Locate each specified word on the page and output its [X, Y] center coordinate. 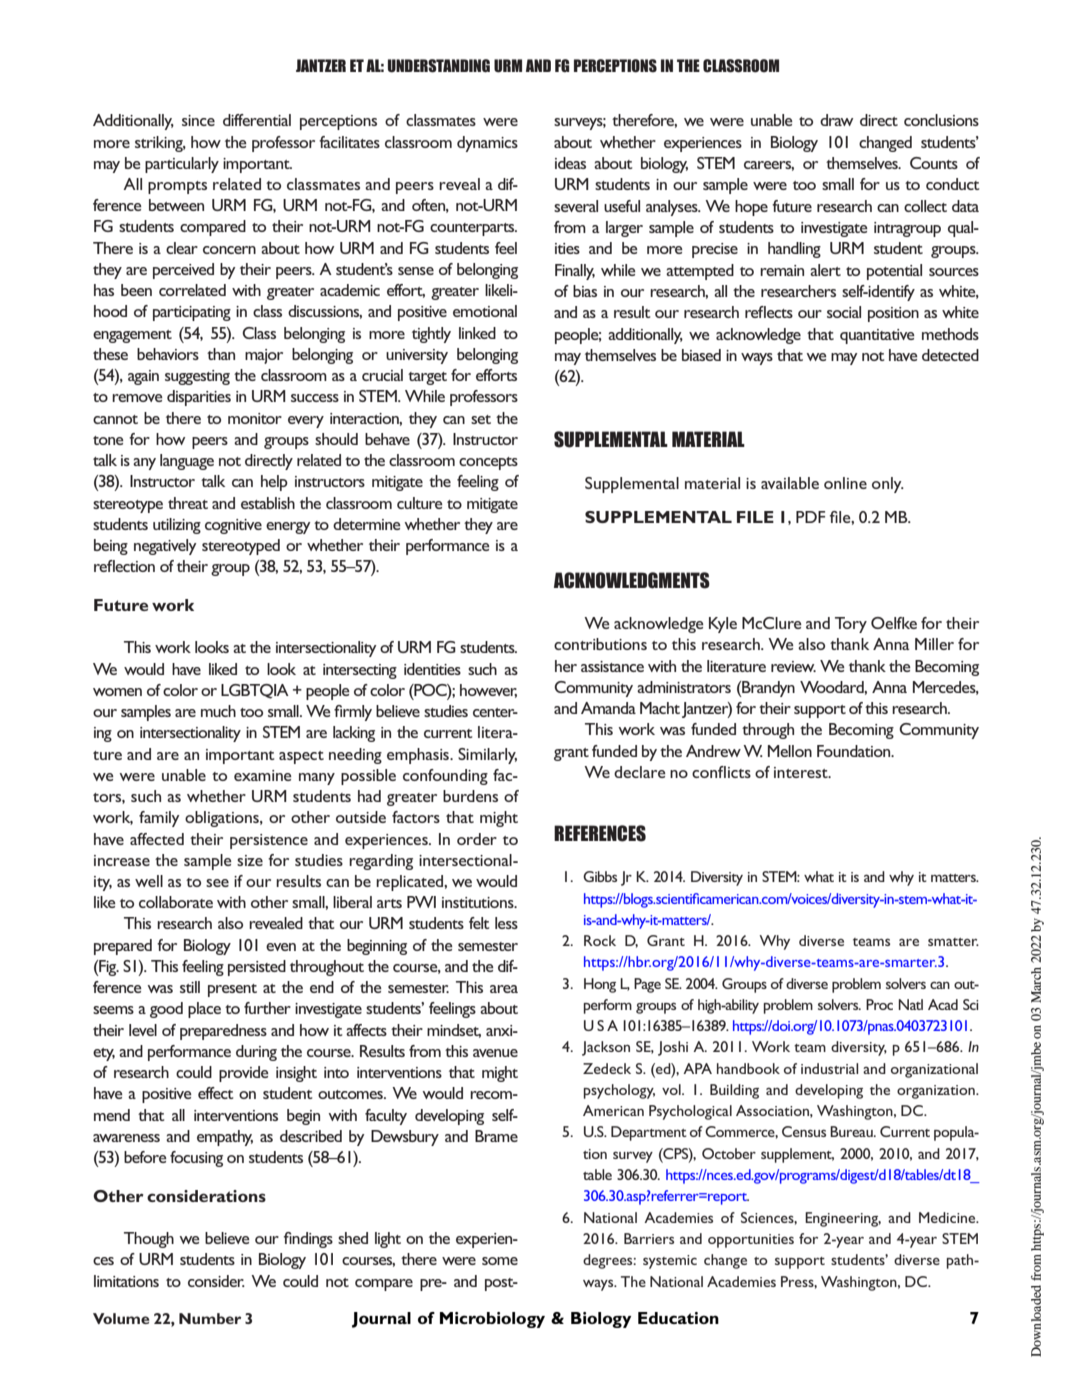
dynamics [487, 144]
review [793, 666]
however [488, 691]
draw [836, 120]
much [218, 711]
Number [210, 1318]
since [198, 120]
